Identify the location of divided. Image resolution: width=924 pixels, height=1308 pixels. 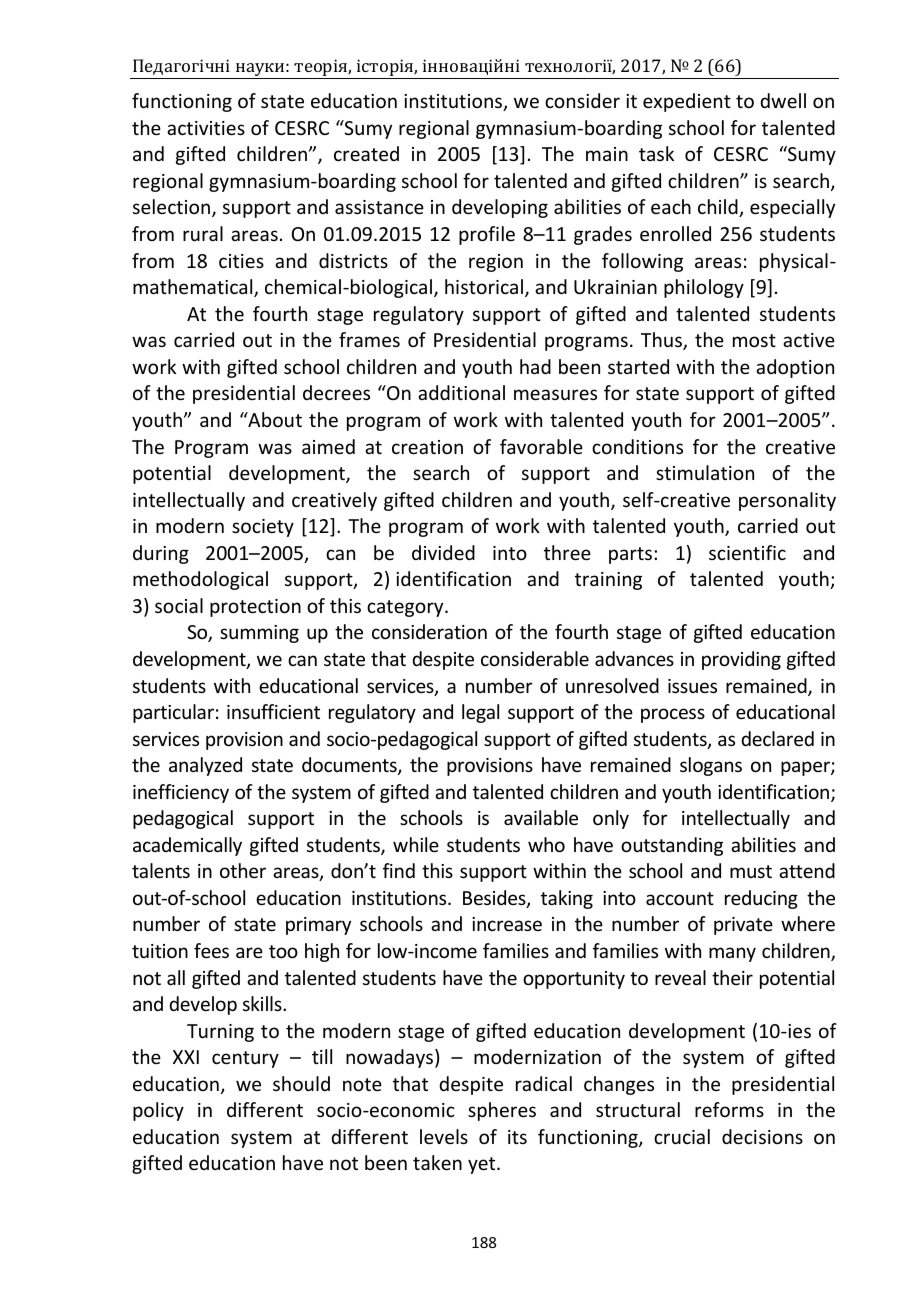
(443, 552).
